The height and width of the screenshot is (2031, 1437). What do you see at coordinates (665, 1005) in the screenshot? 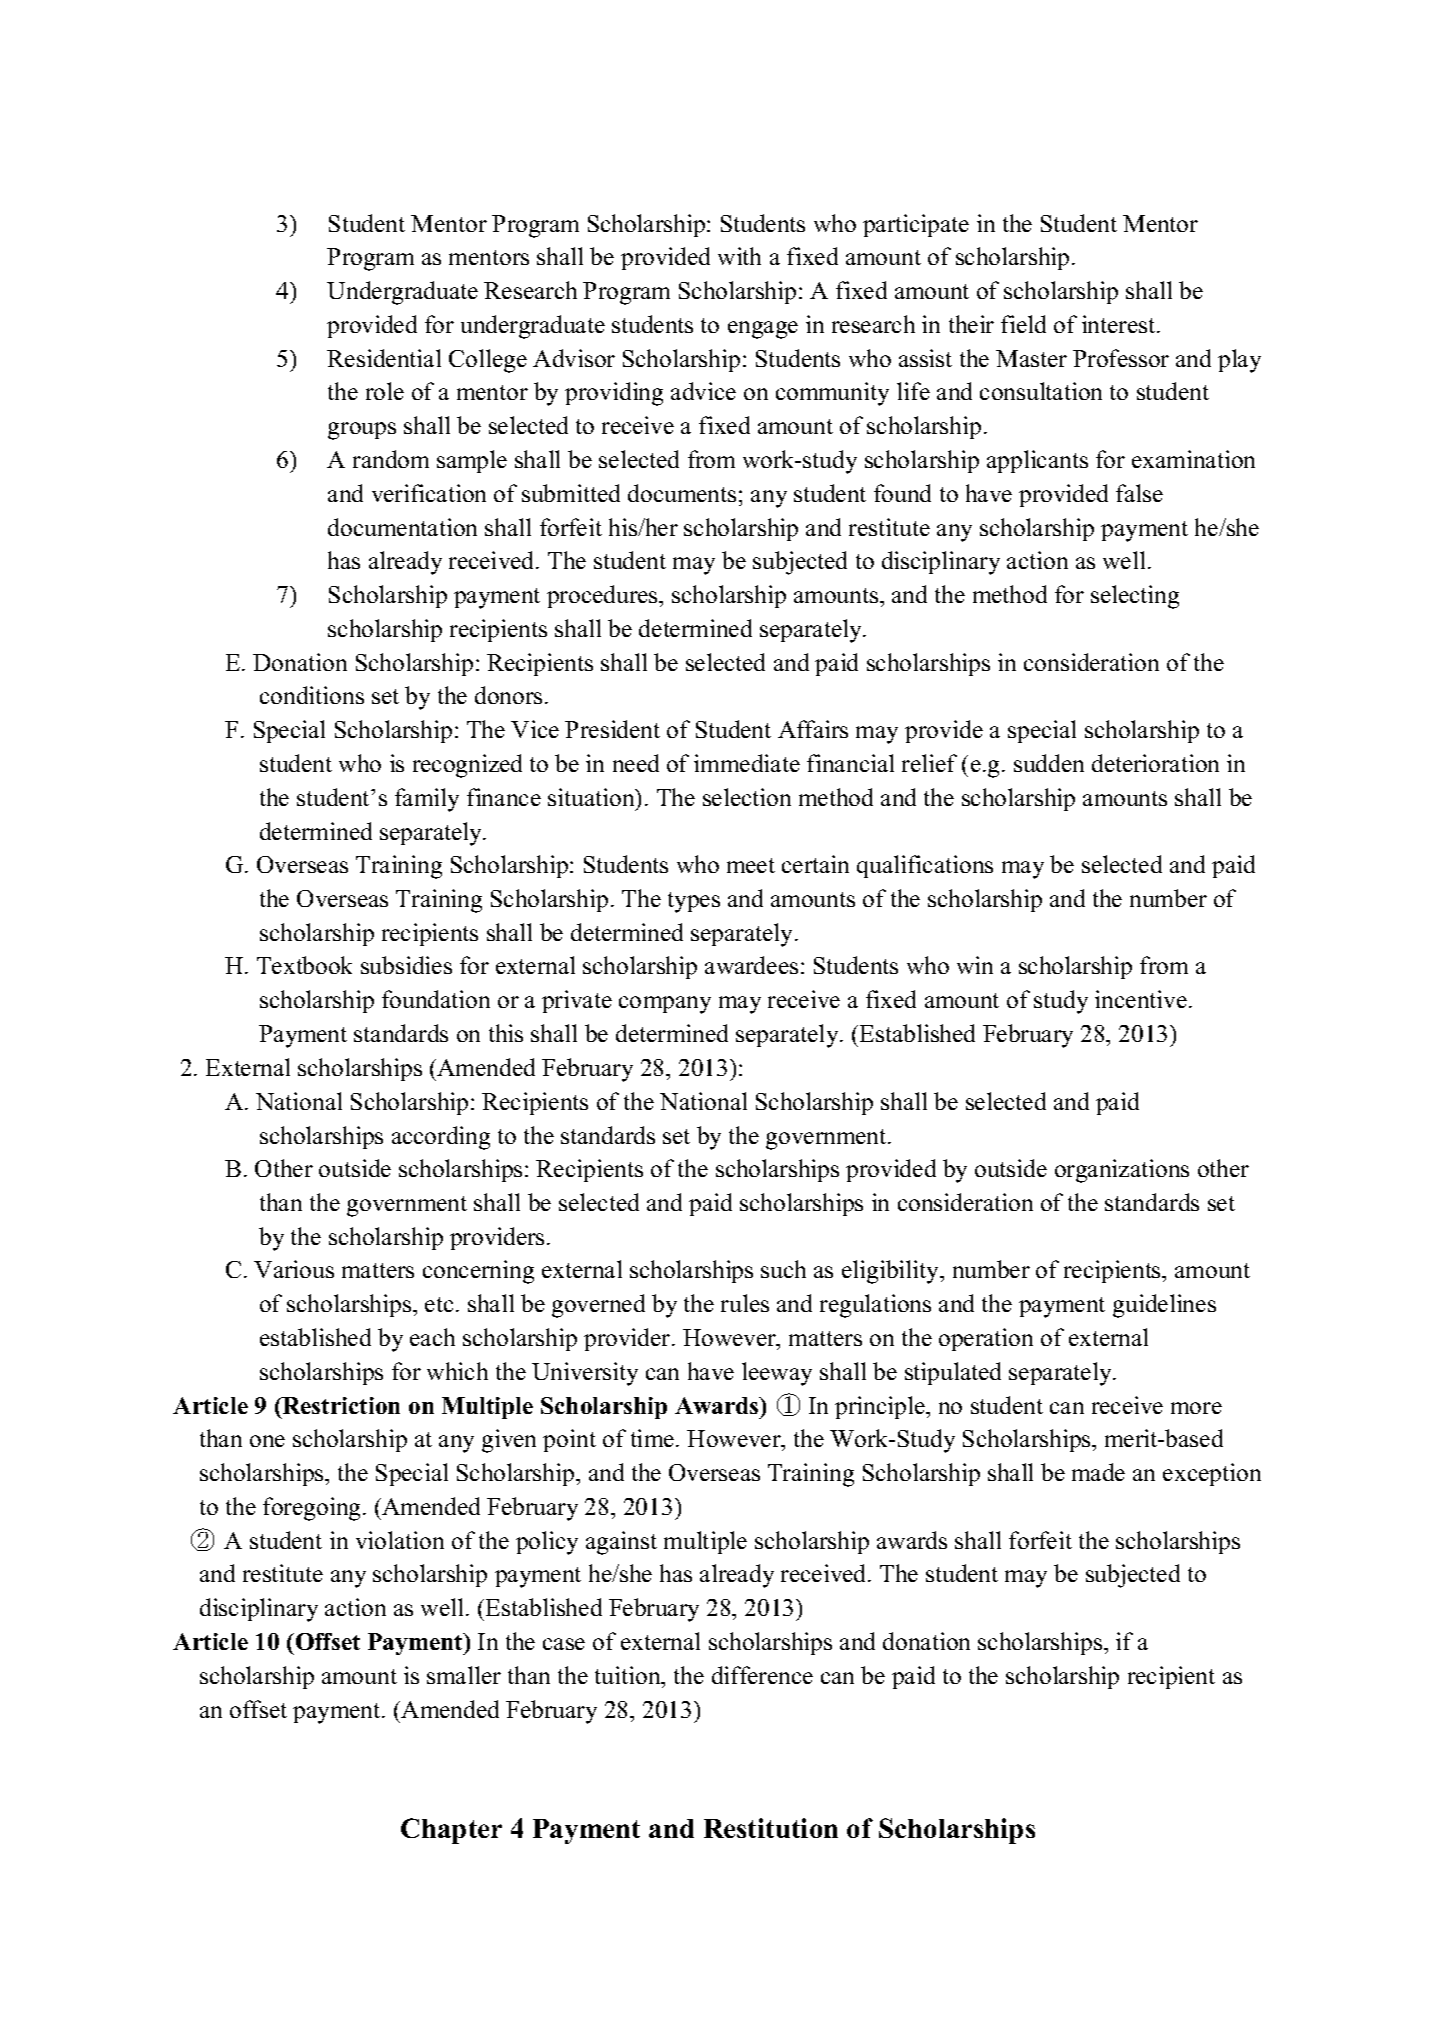
I see `company` at bounding box center [665, 1005].
